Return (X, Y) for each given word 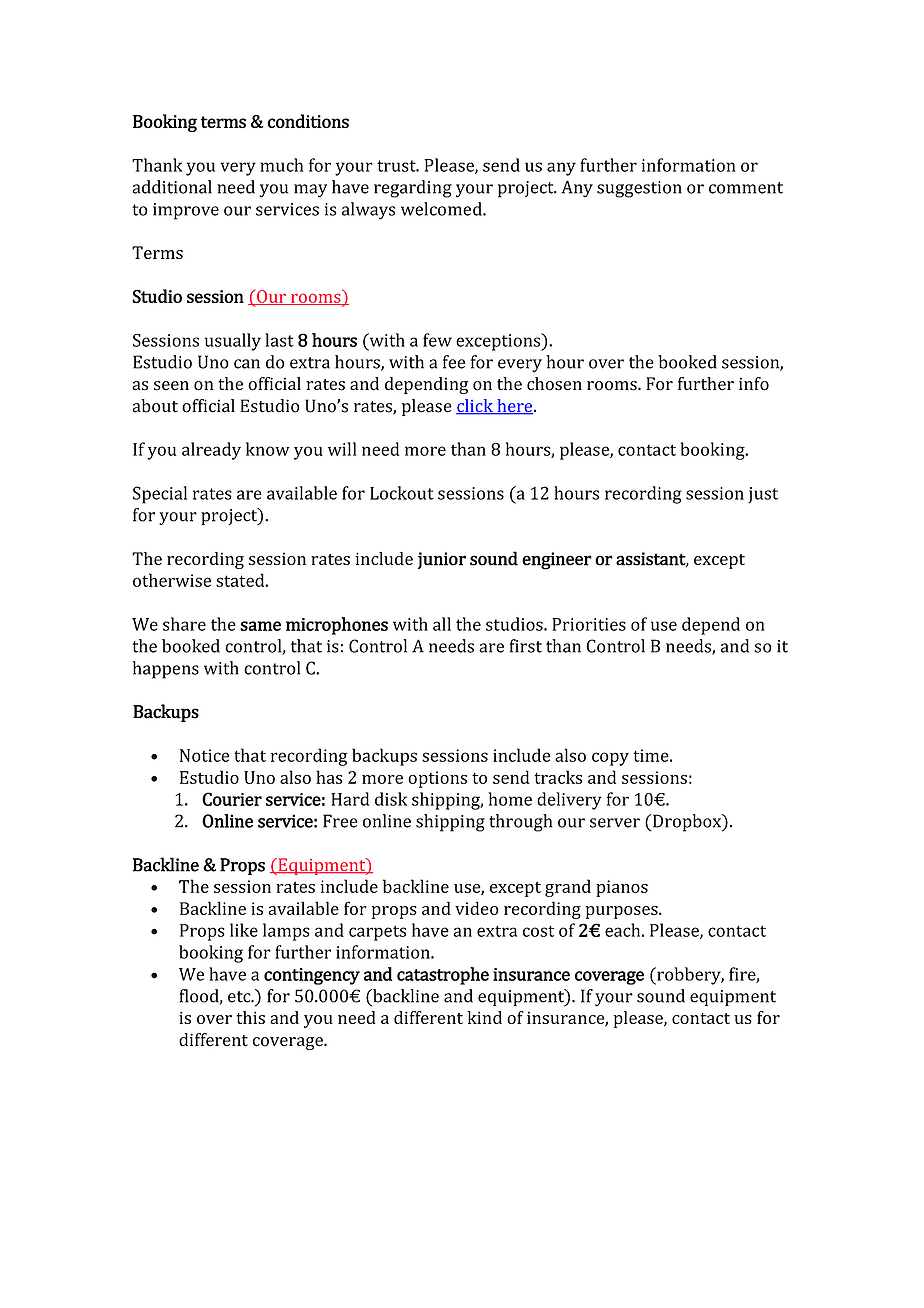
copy (610, 759)
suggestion (639, 189)
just (763, 495)
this (250, 1017)
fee (454, 362)
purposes (622, 912)
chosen (554, 384)
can (247, 364)
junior (442, 560)
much (282, 165)
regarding (413, 189)
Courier (232, 799)
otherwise (172, 580)
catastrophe (443, 976)
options (437, 779)
